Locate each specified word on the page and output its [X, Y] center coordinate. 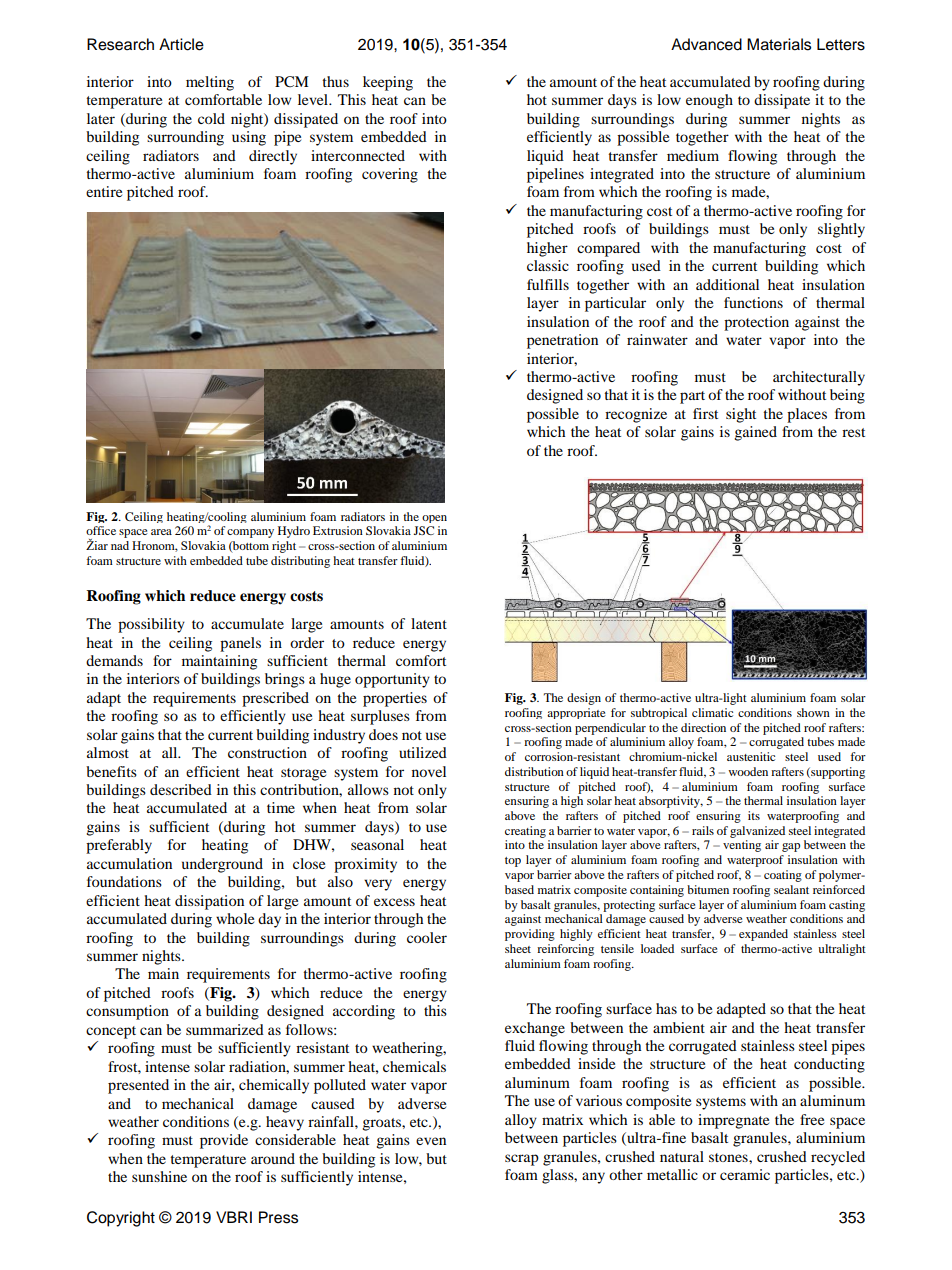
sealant [791, 889]
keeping [388, 83]
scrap [522, 1160]
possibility [151, 625]
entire [104, 191]
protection [756, 323]
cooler [427, 937]
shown [813, 712]
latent [429, 623]
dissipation [209, 902]
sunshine [159, 1176]
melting [210, 83]
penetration [562, 341]
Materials [779, 44]
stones [729, 1157]
